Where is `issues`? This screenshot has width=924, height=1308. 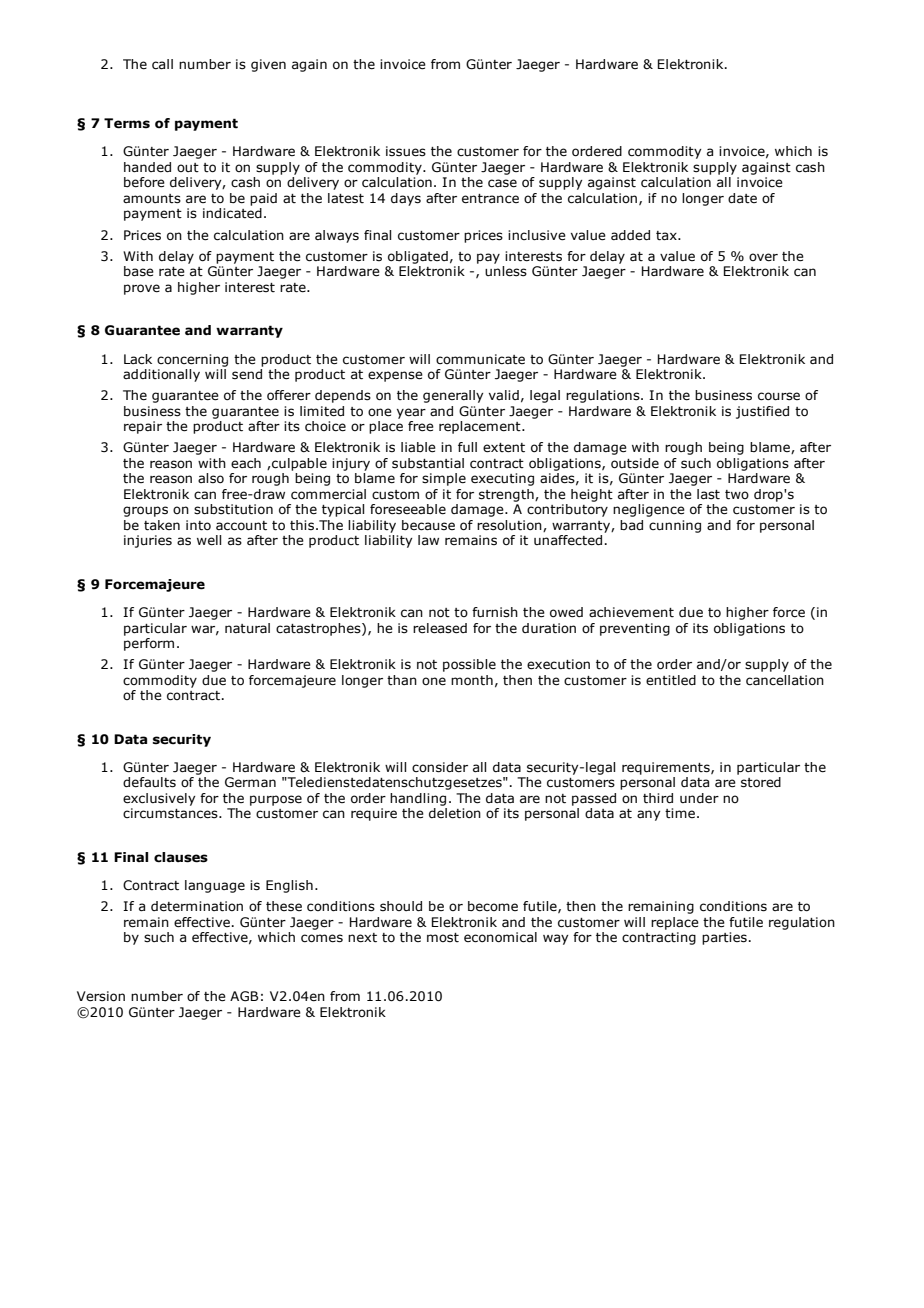 issues is located at coordinates (406, 151).
